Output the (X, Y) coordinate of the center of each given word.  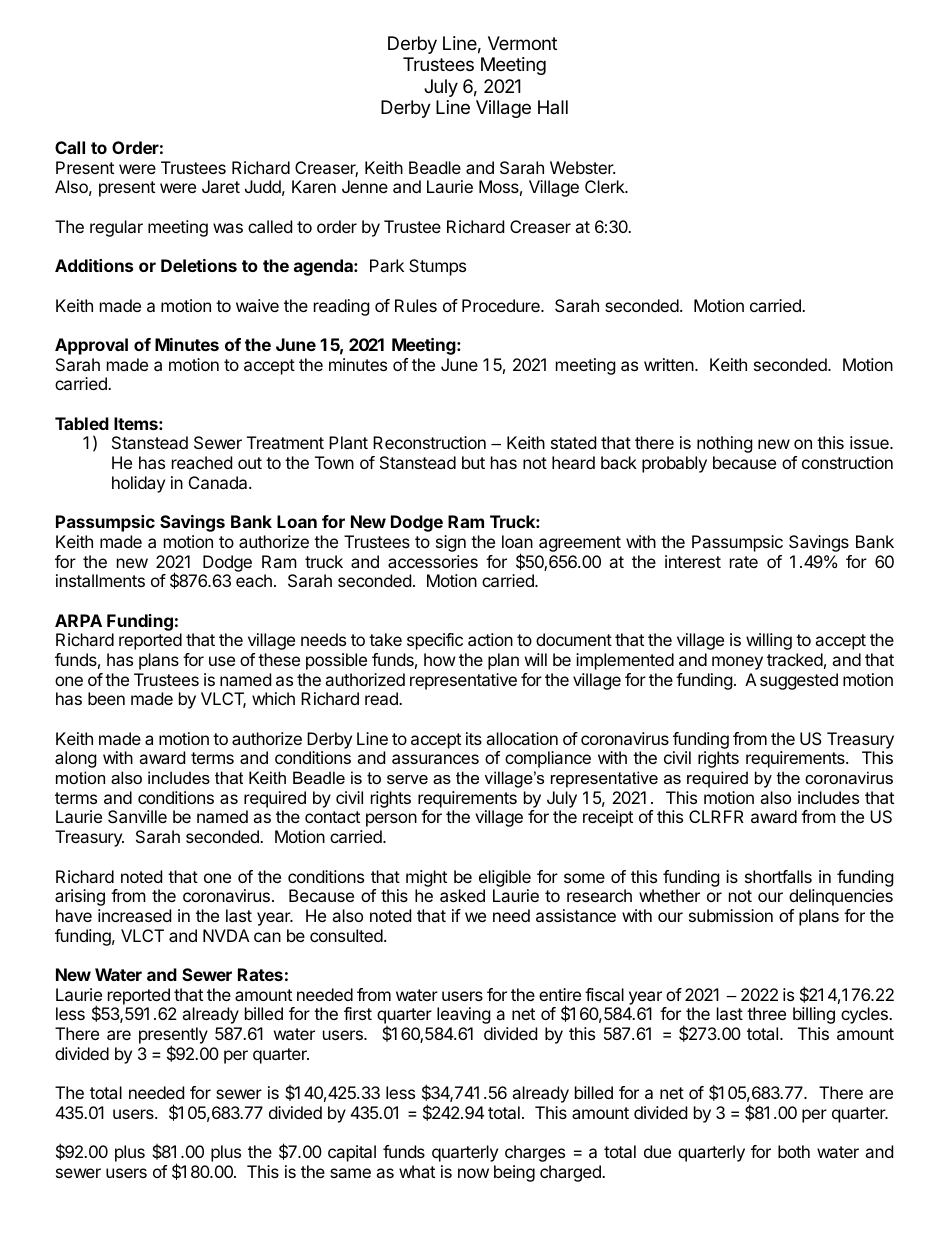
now (473, 1173)
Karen (314, 186)
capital (352, 1153)
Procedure (502, 305)
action (490, 639)
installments (100, 580)
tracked (795, 659)
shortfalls (778, 876)
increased (134, 915)
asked (462, 895)
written (670, 364)
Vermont (522, 43)
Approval (91, 346)
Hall (553, 107)
